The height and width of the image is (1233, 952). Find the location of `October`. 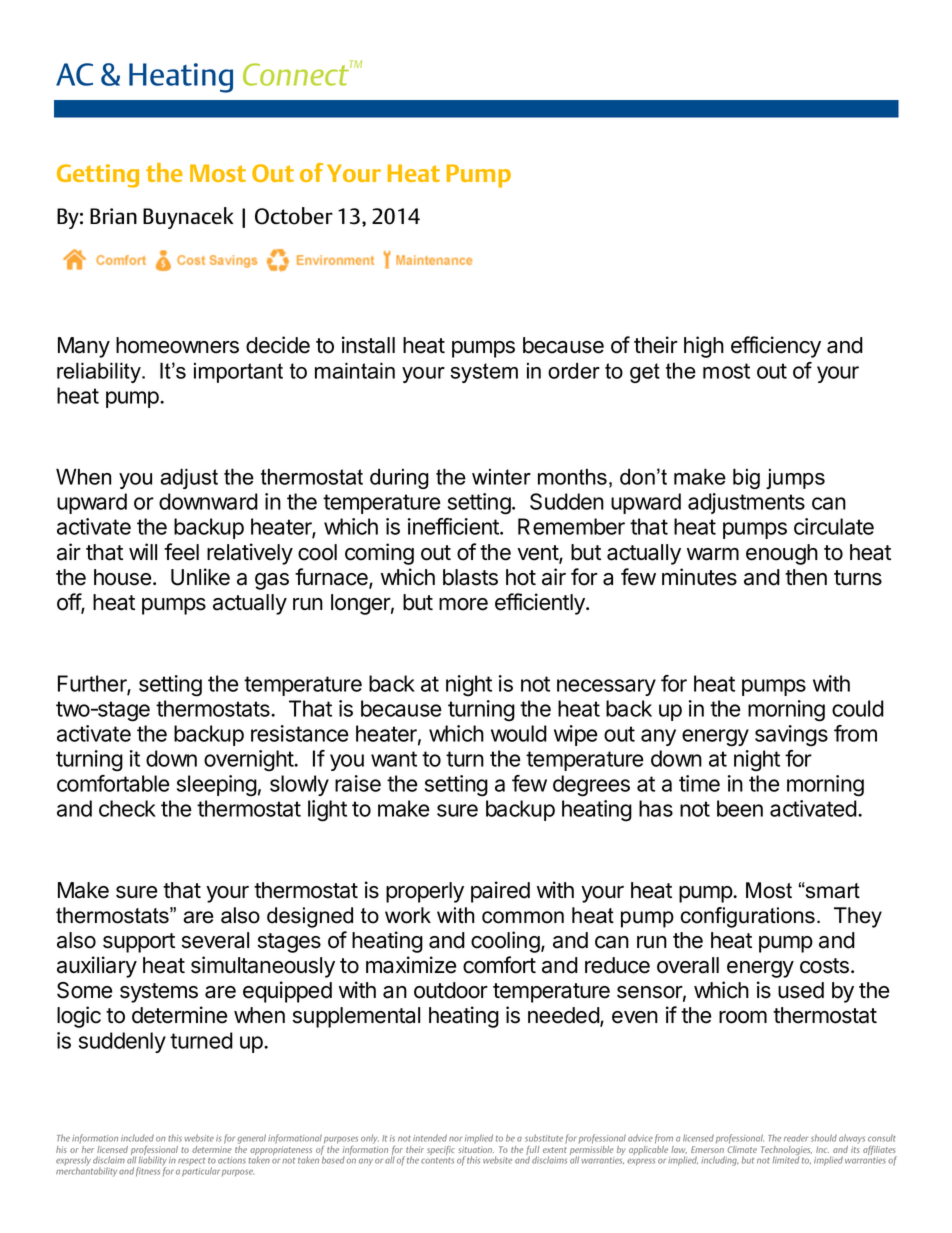

October is located at coordinates (294, 216).
